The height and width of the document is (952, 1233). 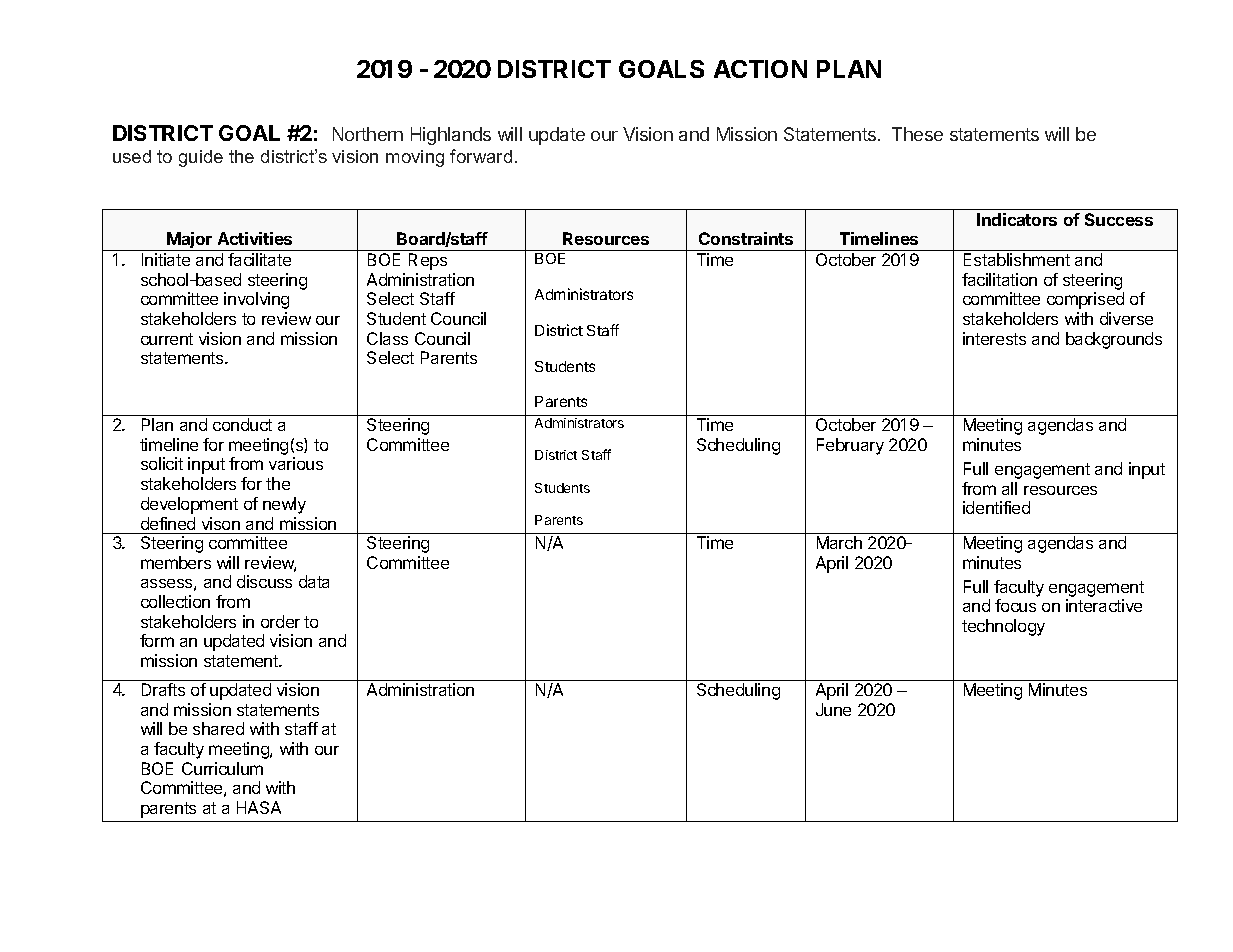 What do you see at coordinates (242, 424) in the document?
I see `conduct` at bounding box center [242, 424].
